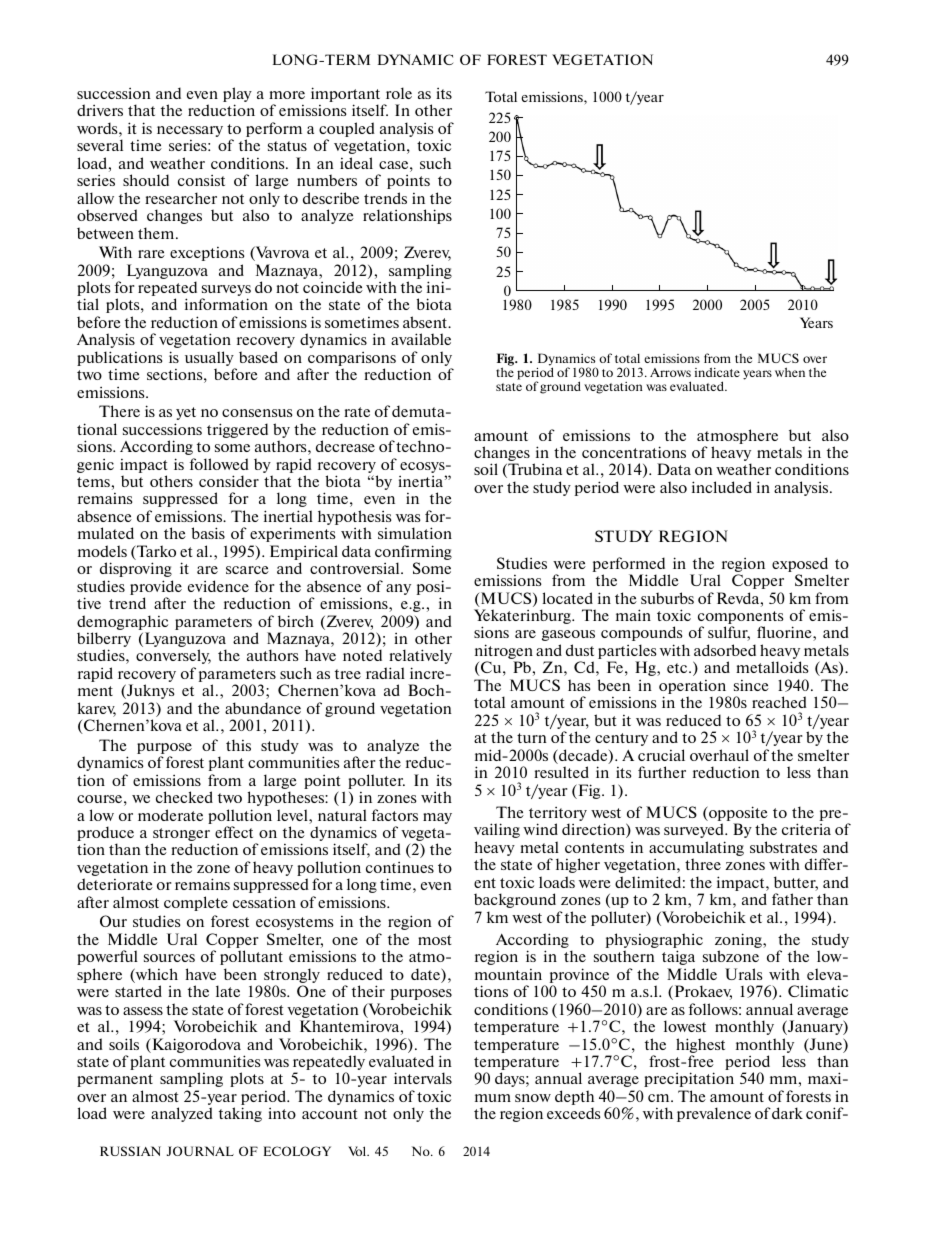 The height and width of the screenshot is (1233, 952). I want to click on nitrogen, so click(504, 653).
